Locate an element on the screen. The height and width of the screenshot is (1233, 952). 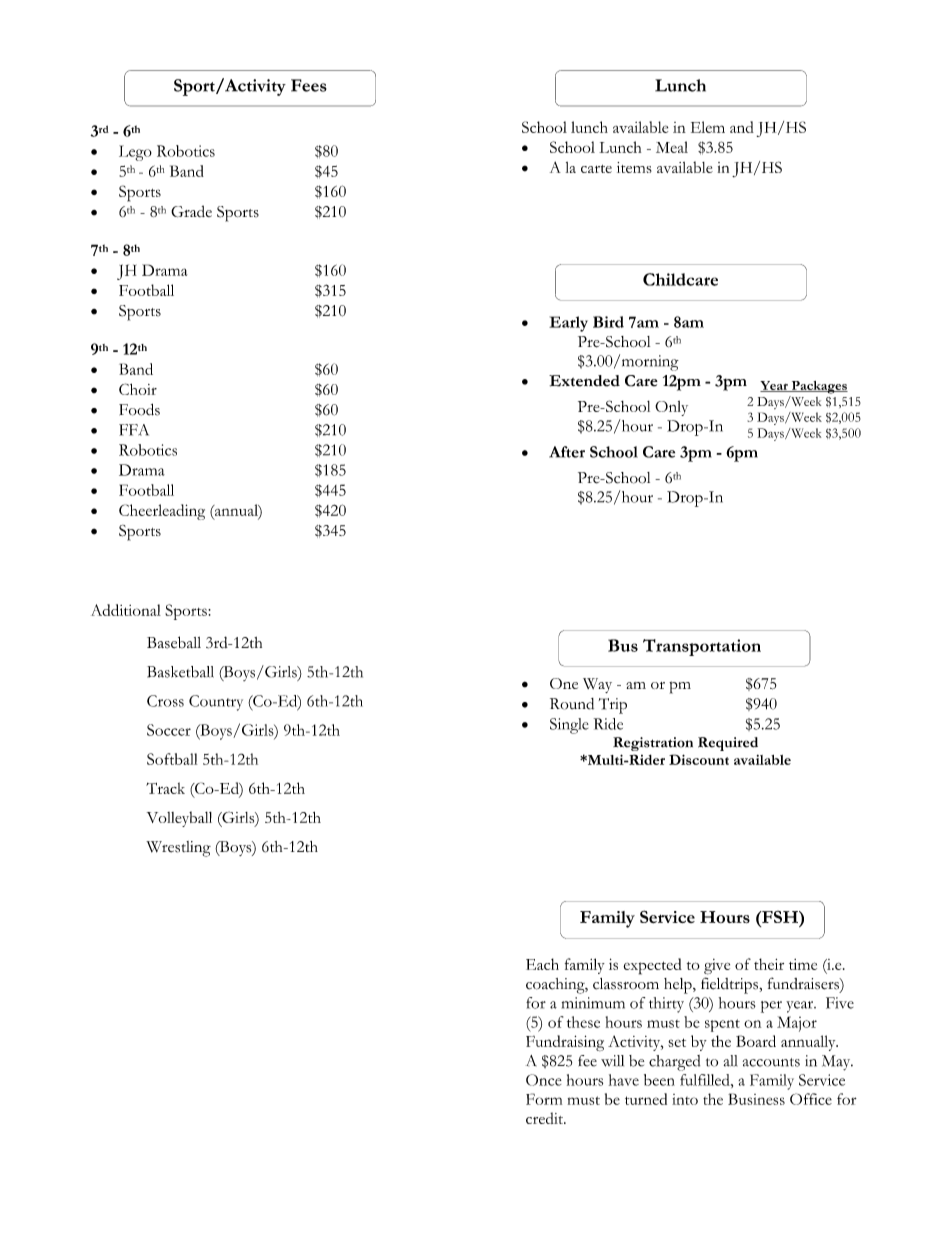
FFA is located at coordinates (134, 430).
